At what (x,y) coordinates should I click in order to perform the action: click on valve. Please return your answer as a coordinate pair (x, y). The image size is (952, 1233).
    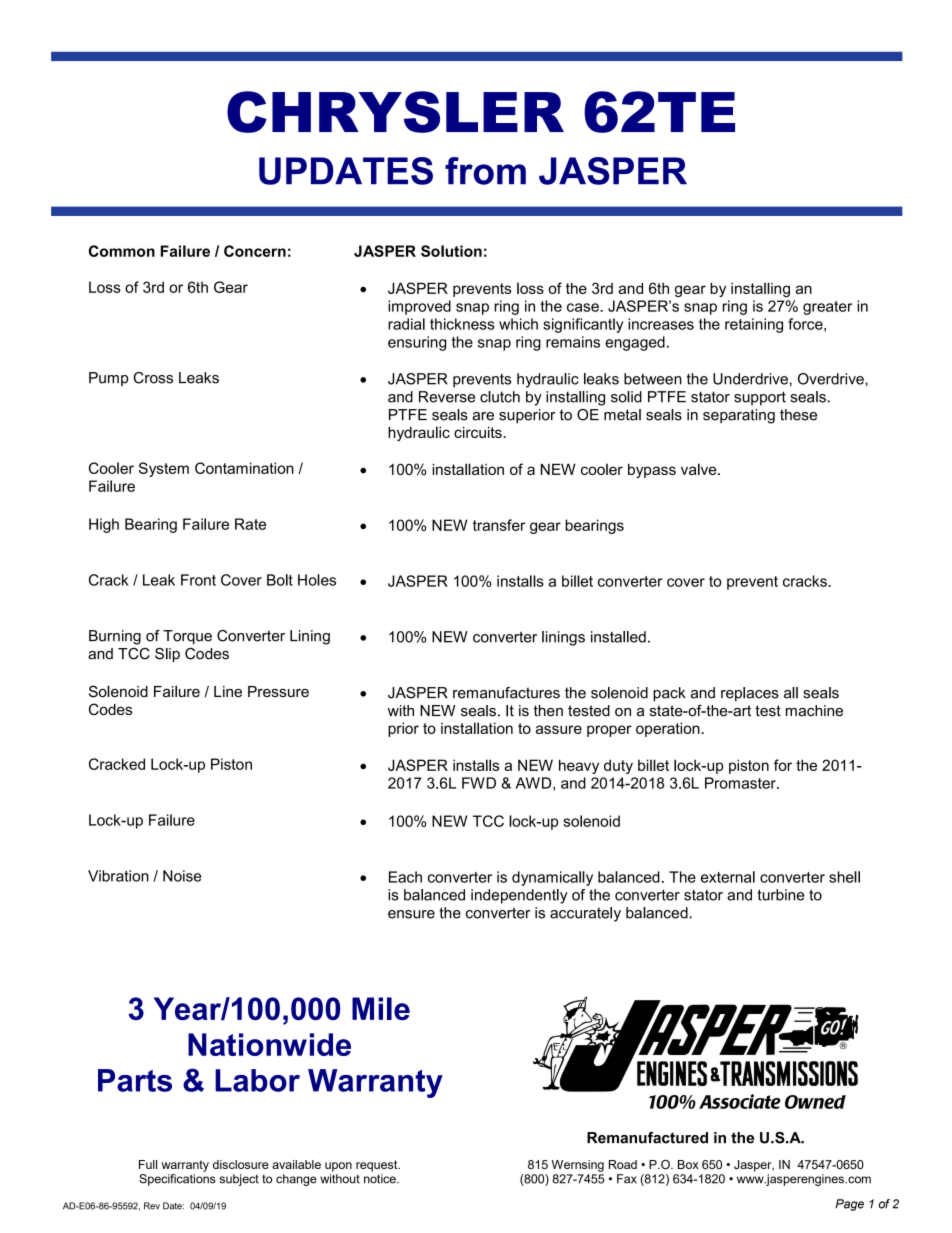
    Looking at the image, I should click on (700, 469).
